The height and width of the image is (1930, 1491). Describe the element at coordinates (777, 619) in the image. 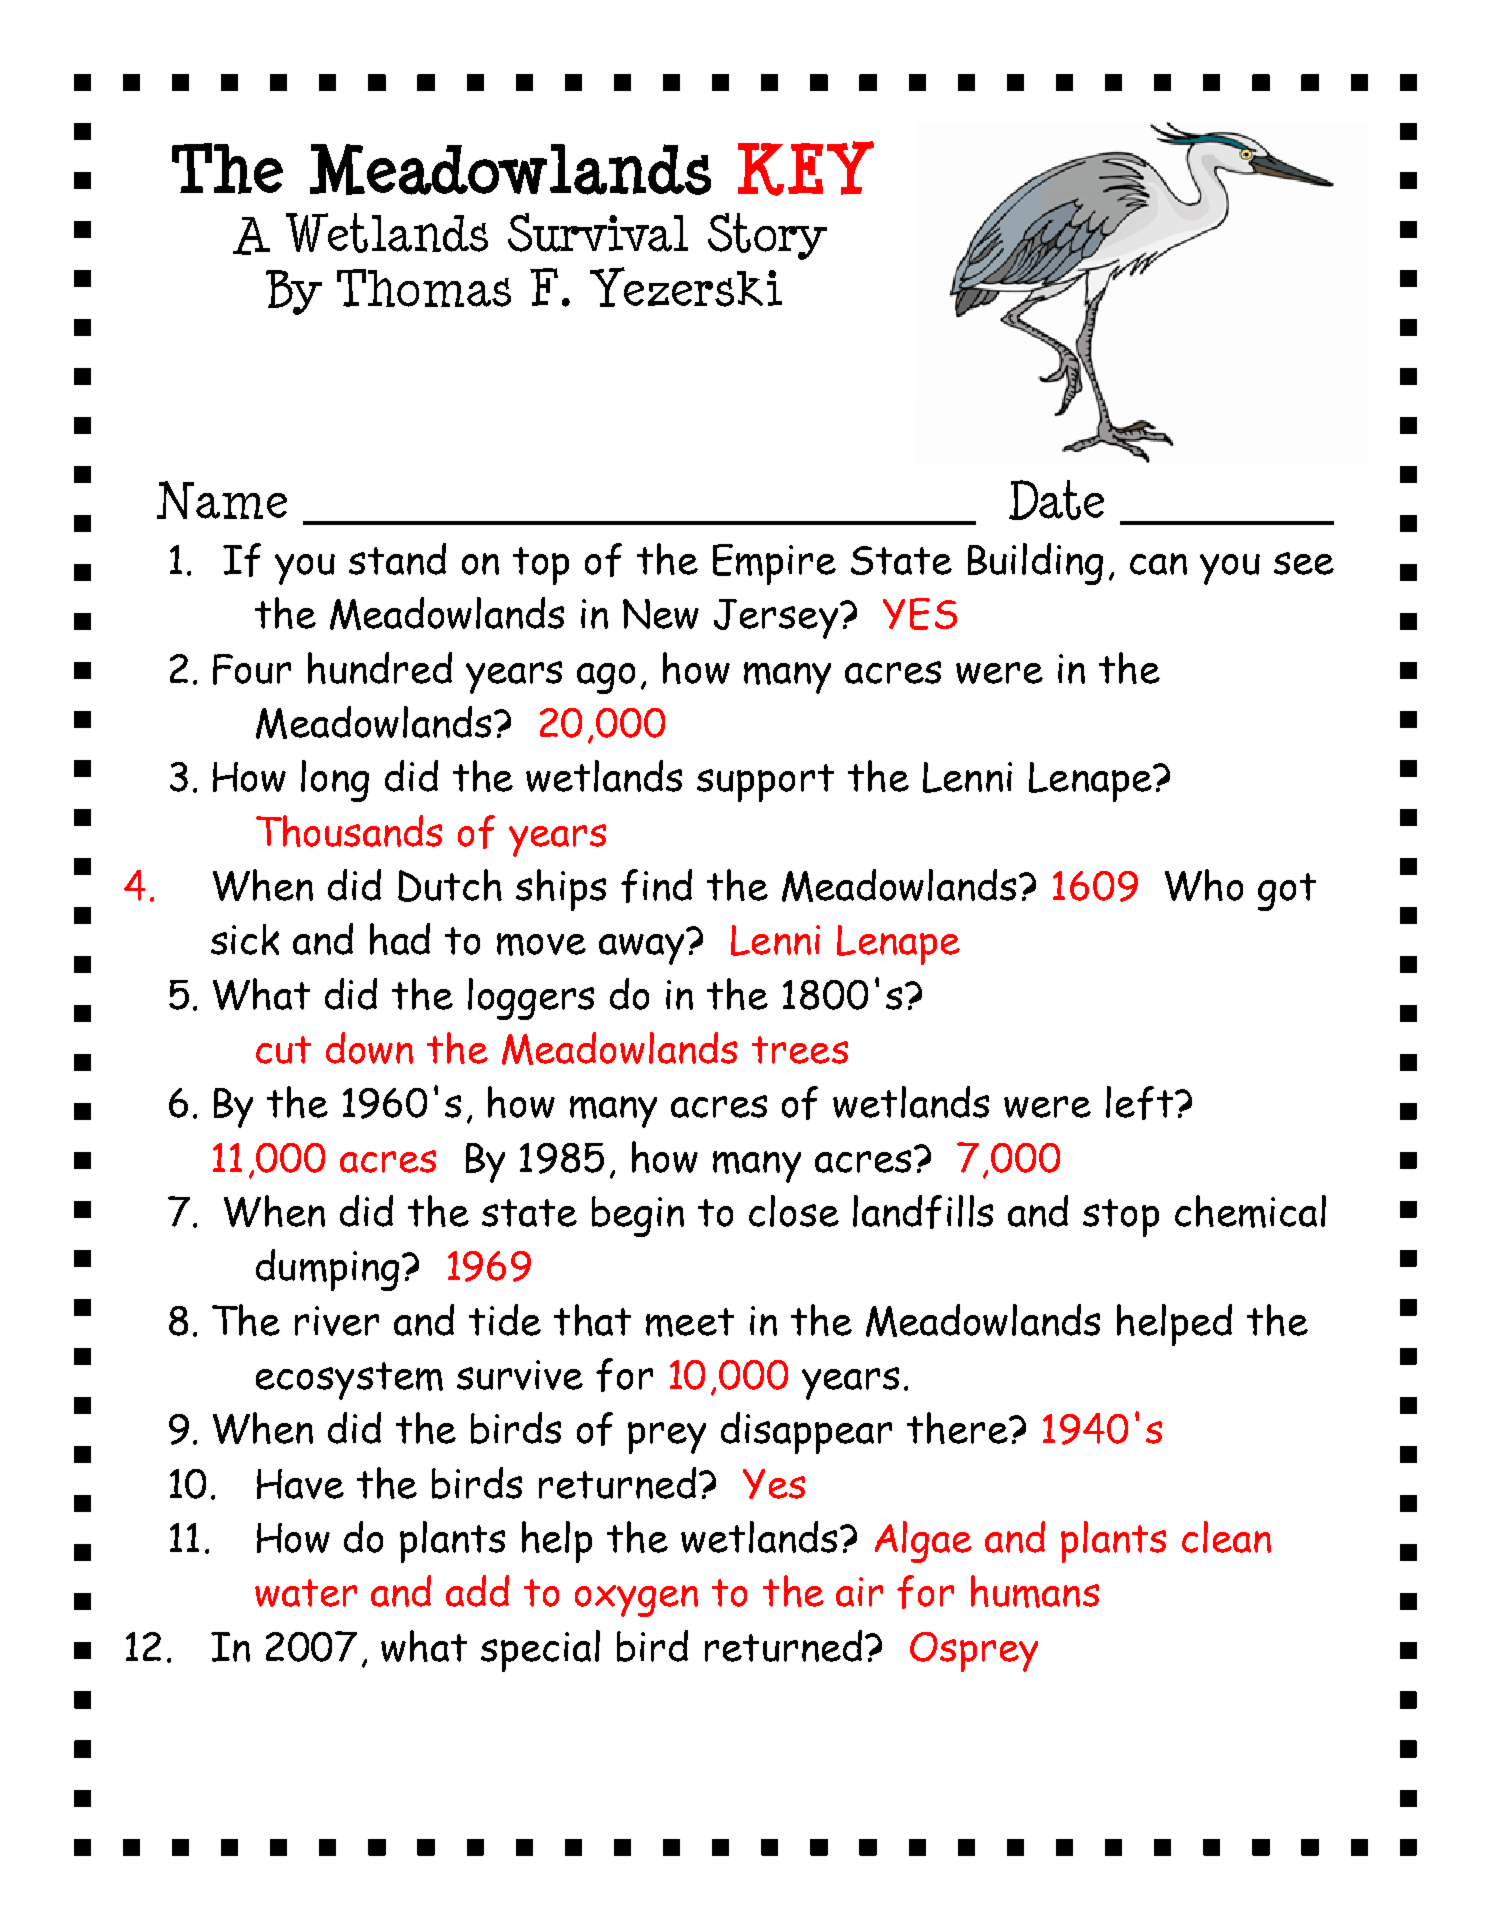

I see `Jersey` at that location.
